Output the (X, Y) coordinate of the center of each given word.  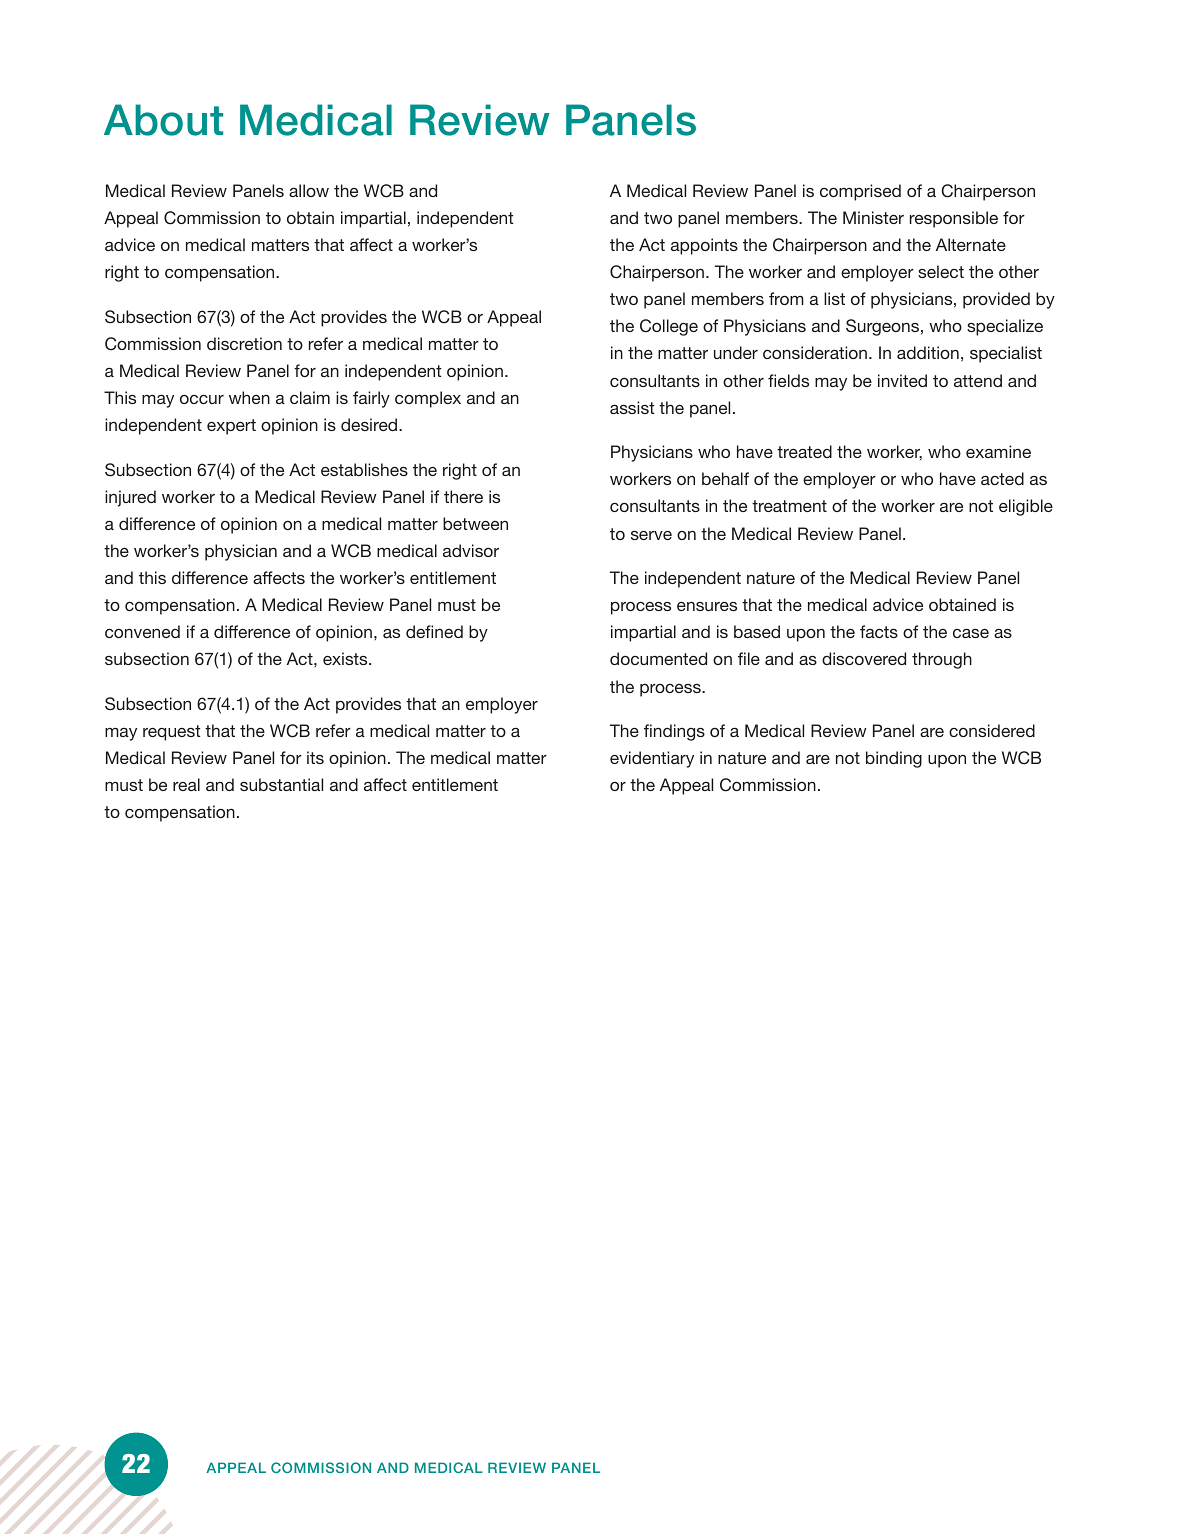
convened (142, 631)
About (163, 120)
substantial (281, 784)
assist (632, 407)
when (249, 397)
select (941, 271)
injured (130, 498)
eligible (1026, 507)
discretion (244, 343)
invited (902, 380)
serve (651, 535)
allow (309, 190)
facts (879, 631)
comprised (860, 192)
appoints (704, 246)
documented (658, 658)
